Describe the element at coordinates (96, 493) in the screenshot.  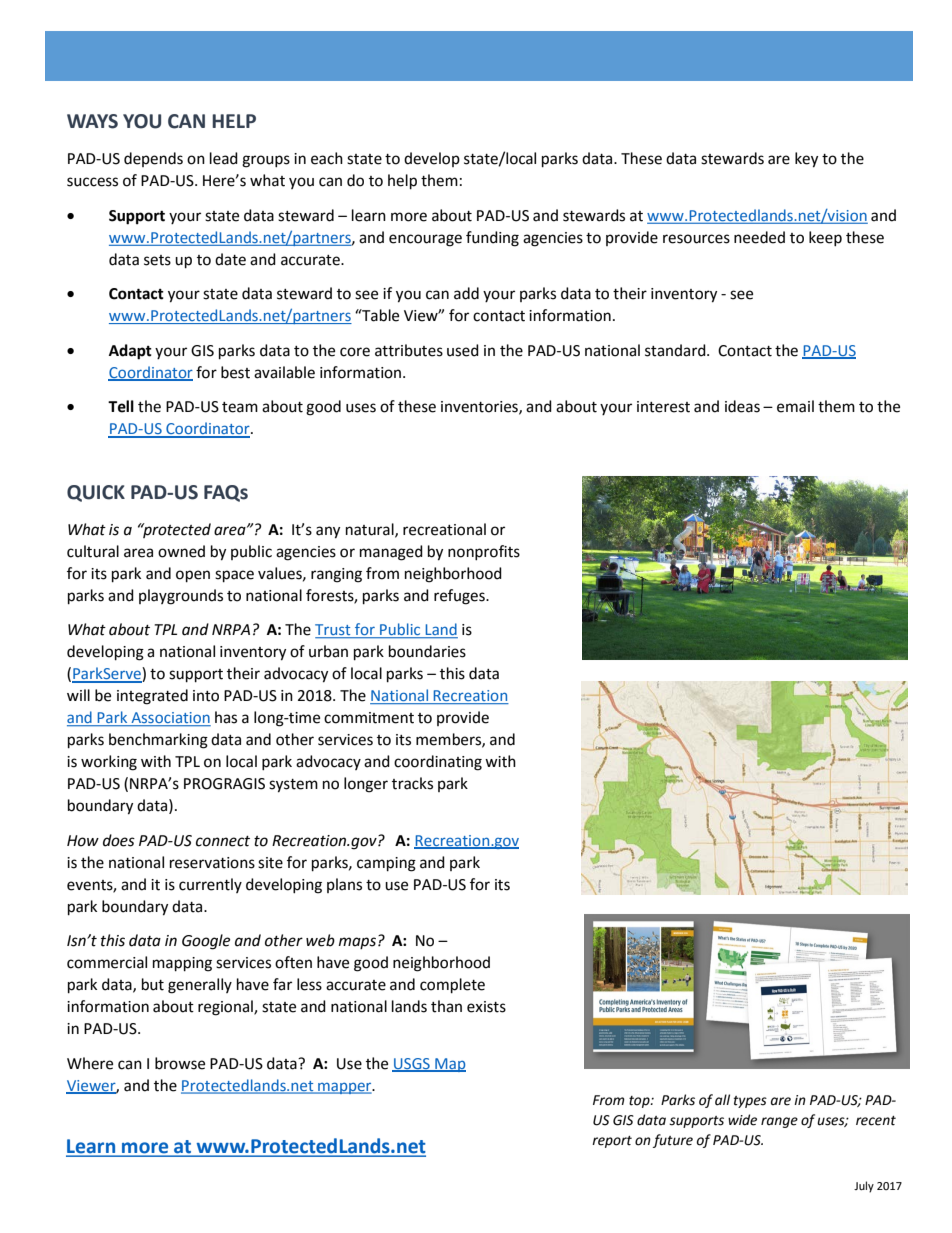
I see `QUICK` at that location.
